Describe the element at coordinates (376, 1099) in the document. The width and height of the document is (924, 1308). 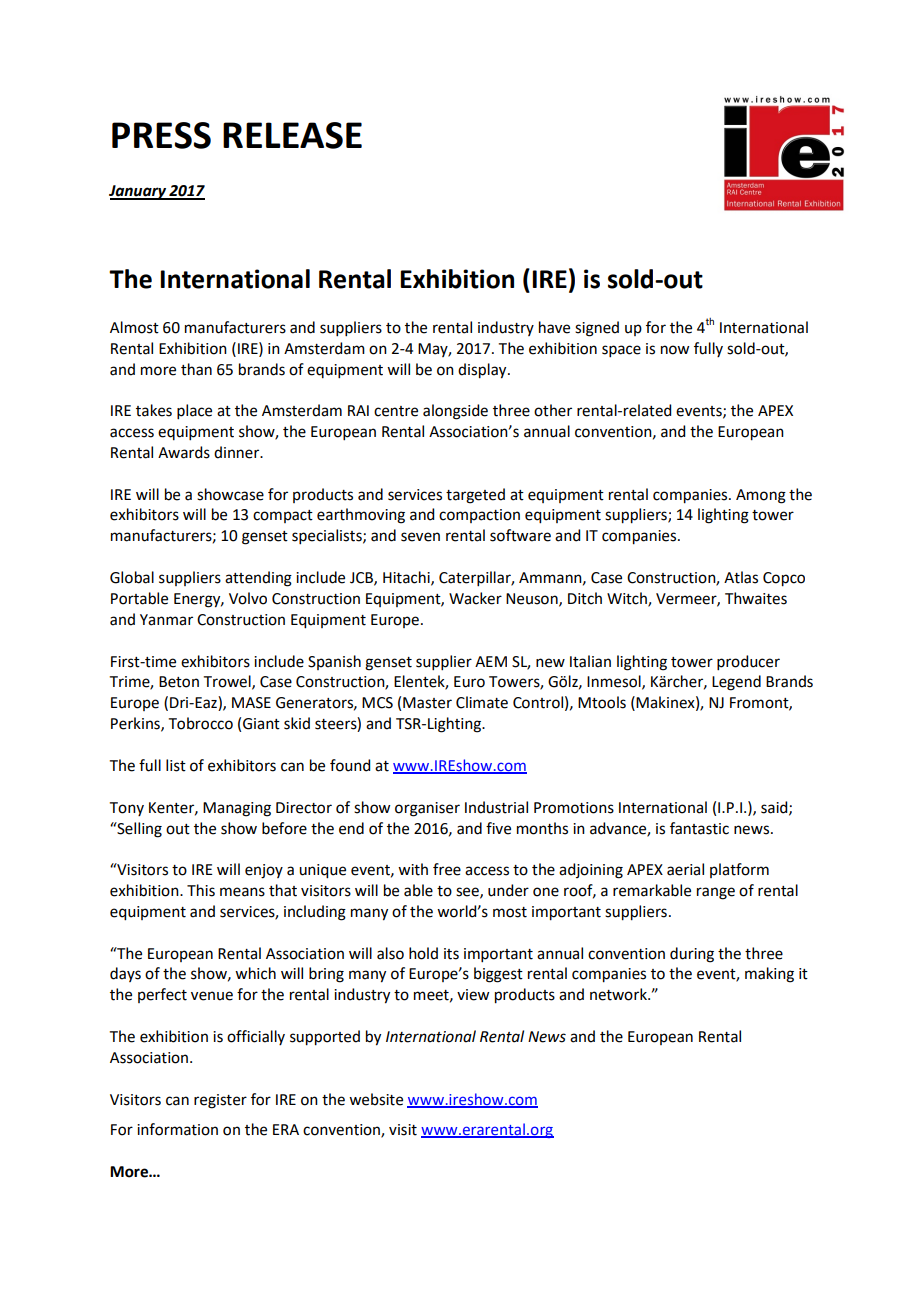
I see `website` at that location.
